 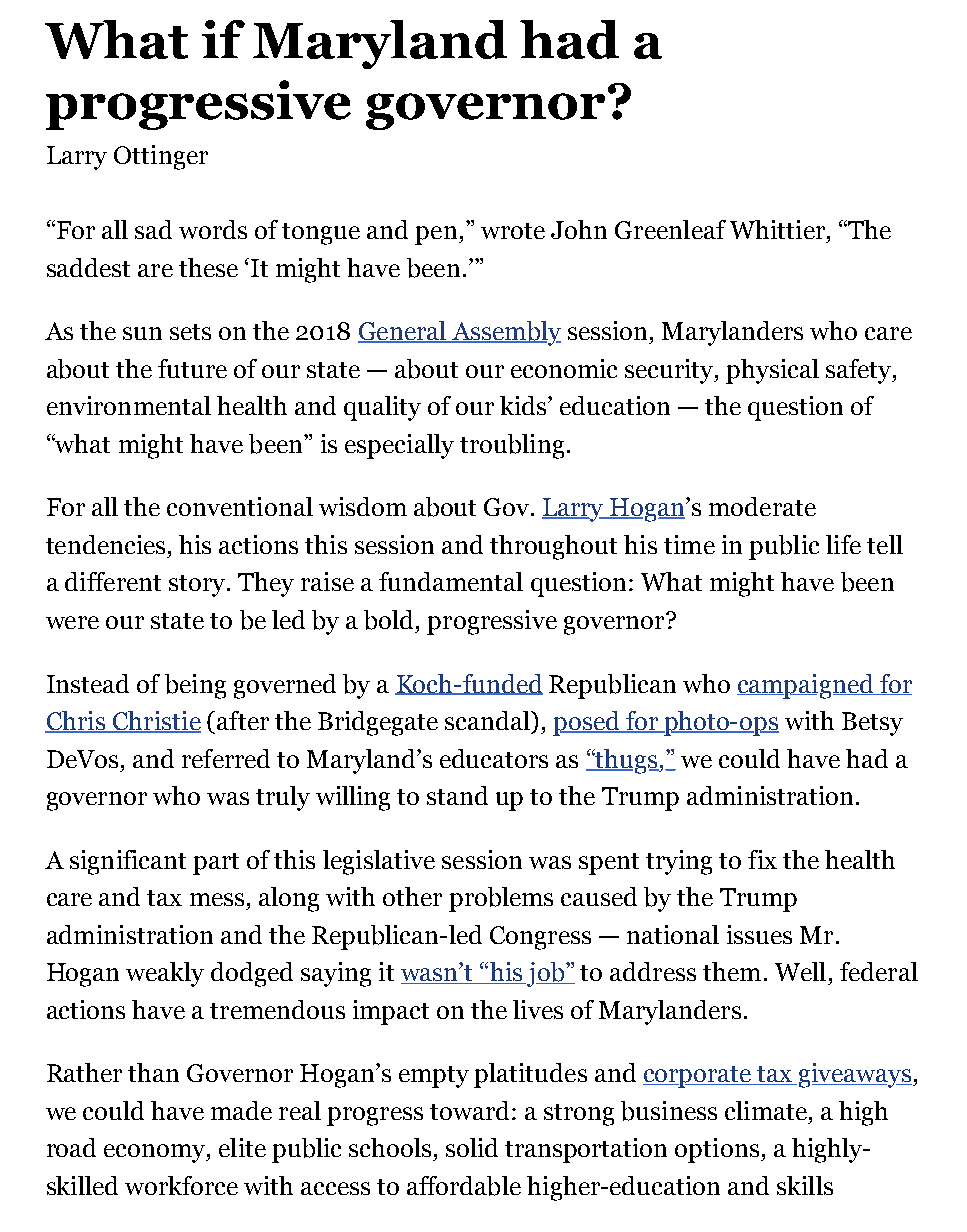 What do you see at coordinates (165, 974) in the page?
I see `weakly` at bounding box center [165, 974].
